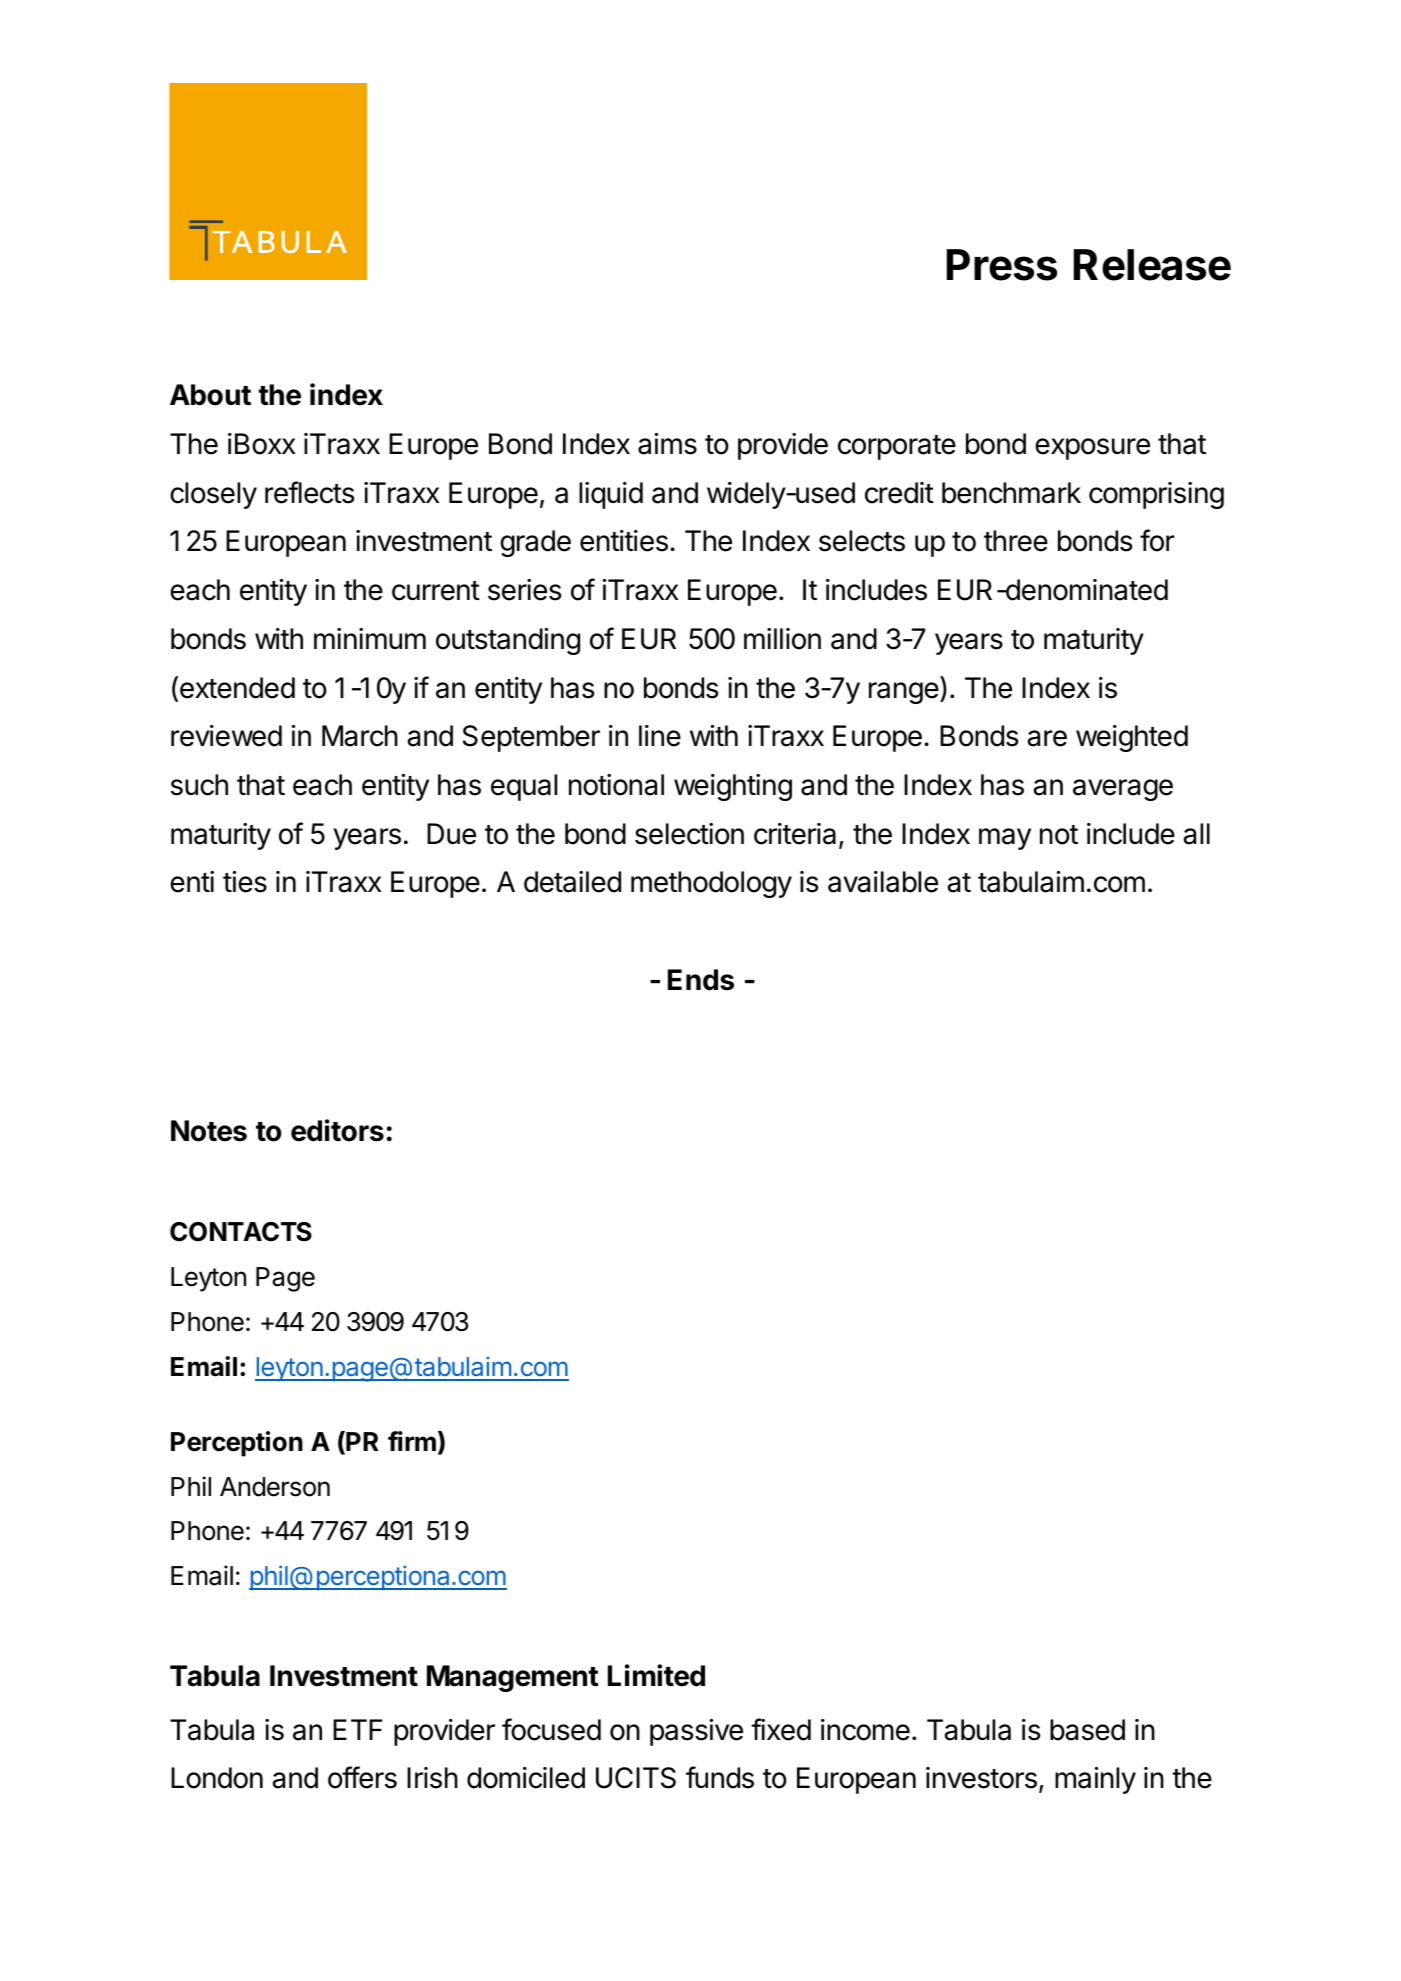 The width and height of the document is (1401, 1981). I want to click on aims, so click(667, 444).
